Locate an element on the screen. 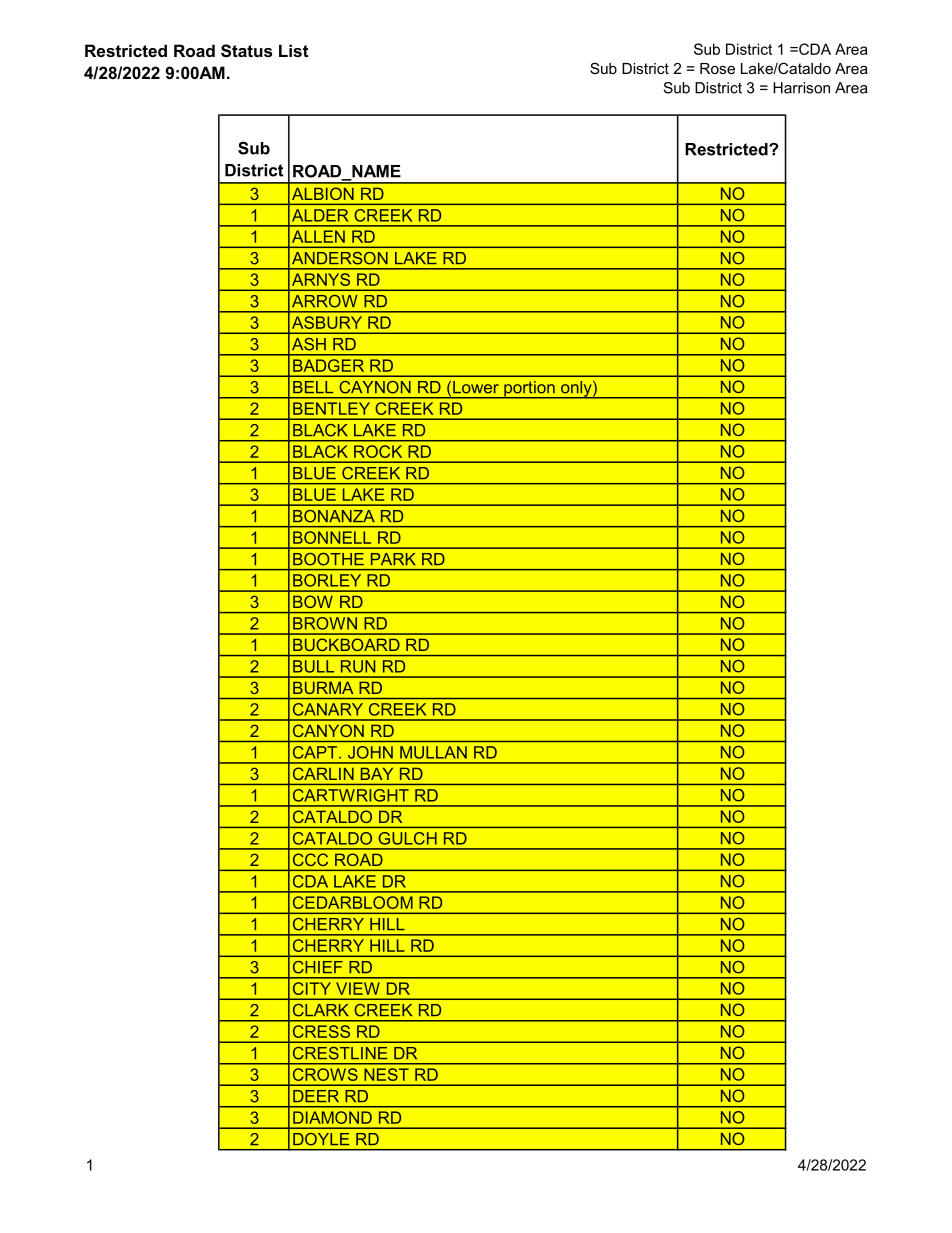 This screenshot has height=1233, width=952. NEST is located at coordinates (387, 1074).
